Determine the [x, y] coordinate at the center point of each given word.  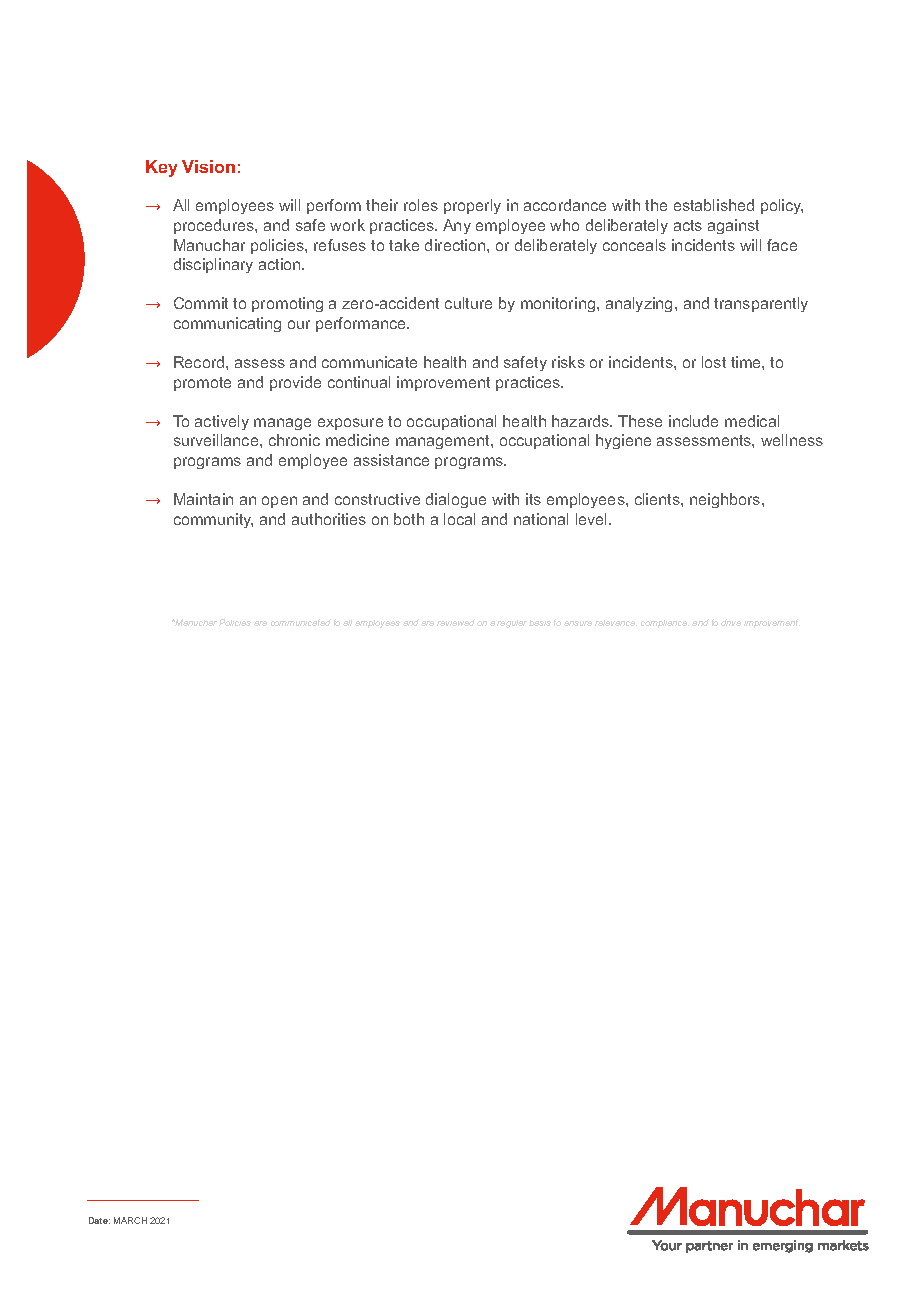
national [541, 519]
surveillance [217, 440]
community [213, 520]
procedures [215, 226]
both [409, 519]
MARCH [130, 1220]
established [714, 205]
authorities [329, 519]
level [593, 519]
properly [472, 206]
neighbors [726, 500]
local [459, 519]
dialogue [456, 500]
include [693, 421]
